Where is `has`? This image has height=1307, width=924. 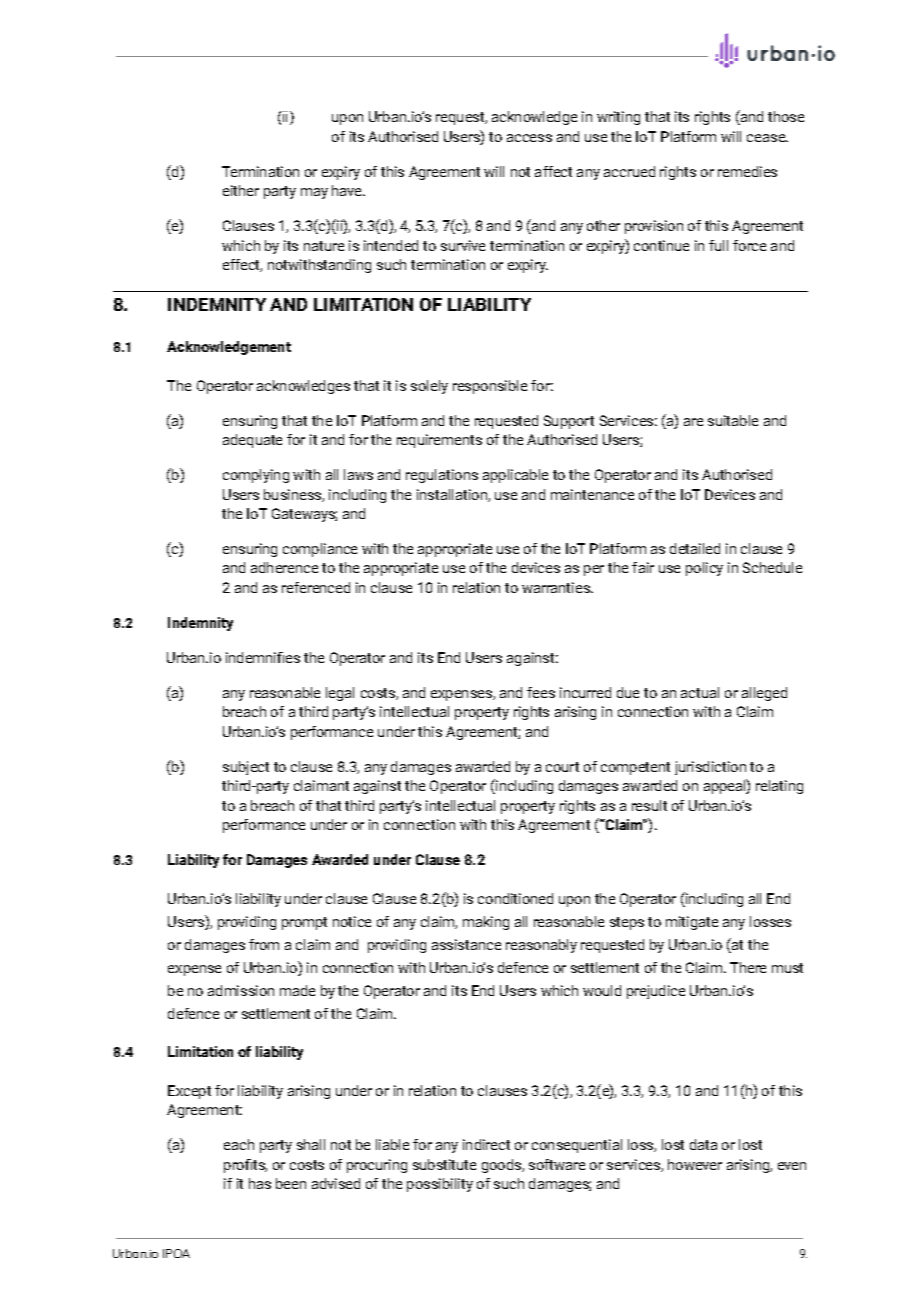
has is located at coordinates (260, 1183).
